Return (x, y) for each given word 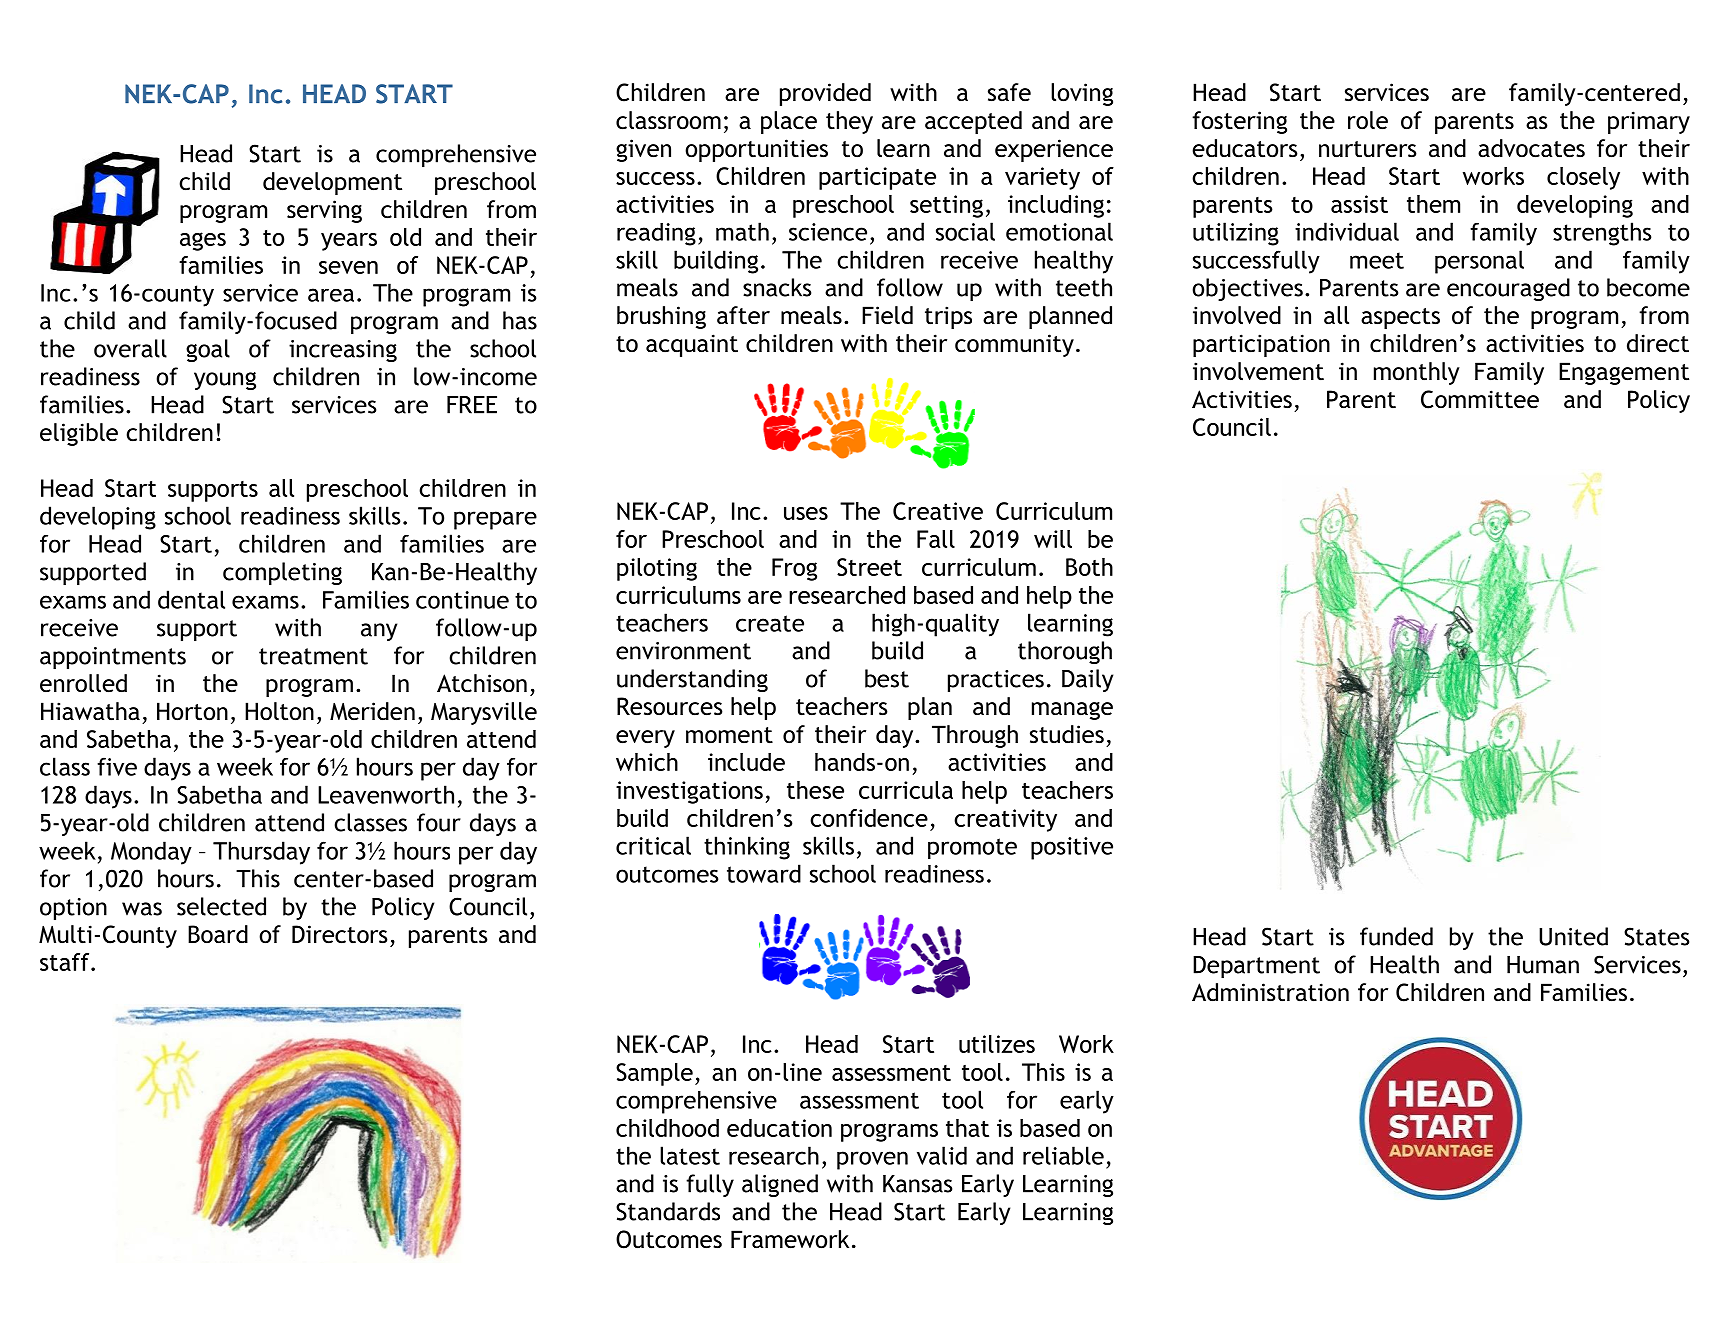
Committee (1480, 399)
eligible (79, 434)
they (849, 122)
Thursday (261, 853)
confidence (869, 818)
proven (872, 1160)
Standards (668, 1211)
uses (806, 513)
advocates (1531, 148)
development (332, 183)
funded (1396, 936)
